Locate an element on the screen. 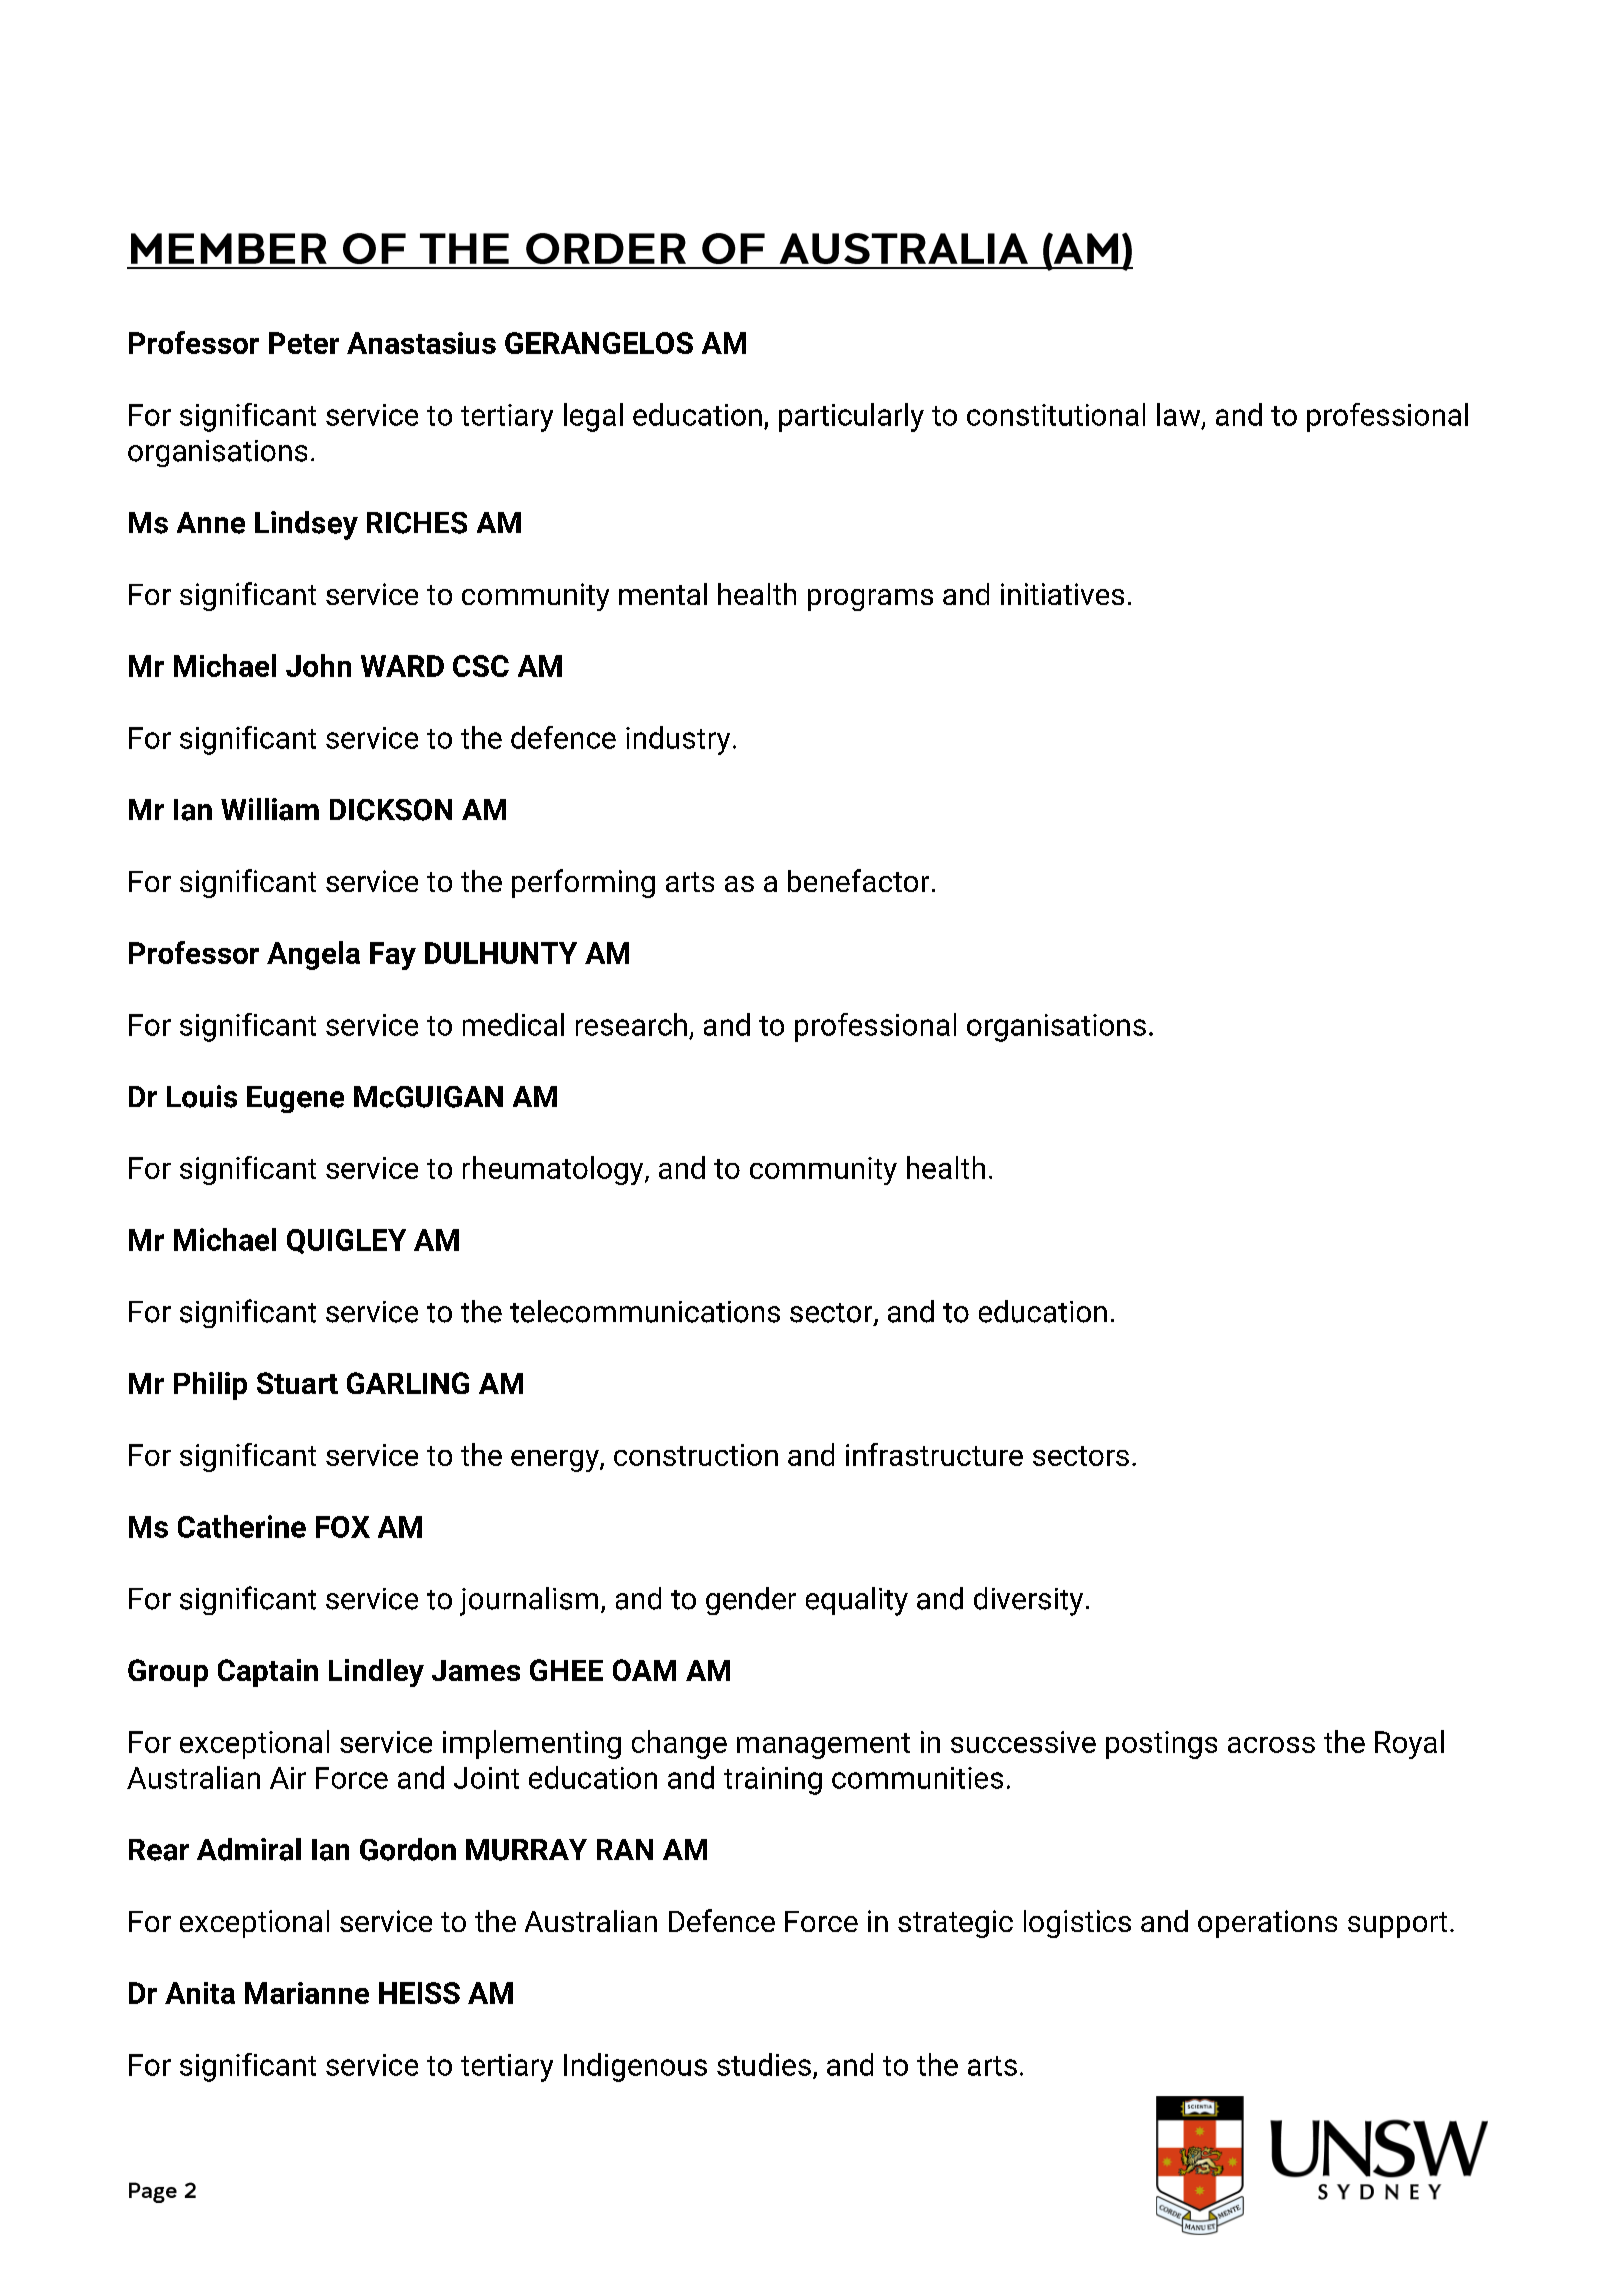  law is located at coordinates (1180, 415).
